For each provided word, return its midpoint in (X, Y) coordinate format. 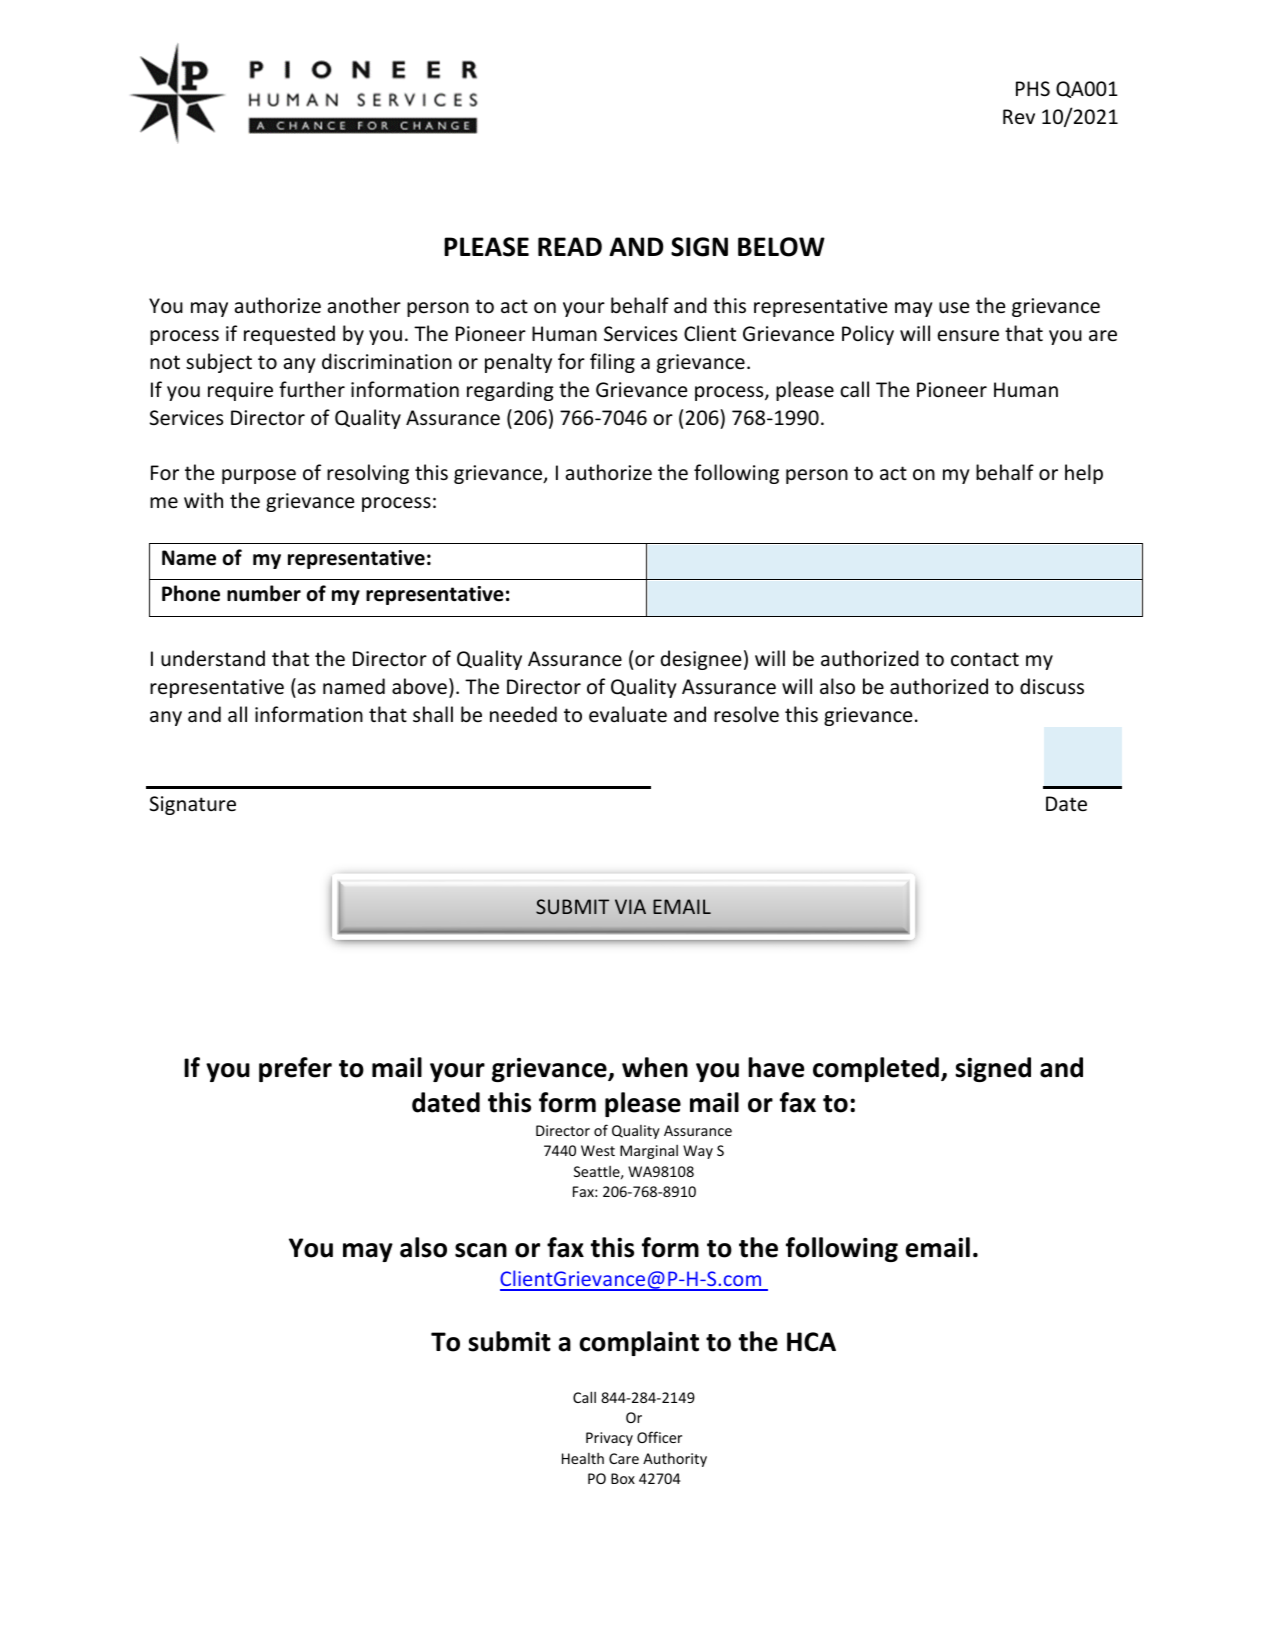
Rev (1019, 116)
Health (583, 1458)
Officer (659, 1437)
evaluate (628, 714)
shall (433, 714)
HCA (811, 1342)
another (364, 305)
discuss (1052, 686)
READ (570, 246)
